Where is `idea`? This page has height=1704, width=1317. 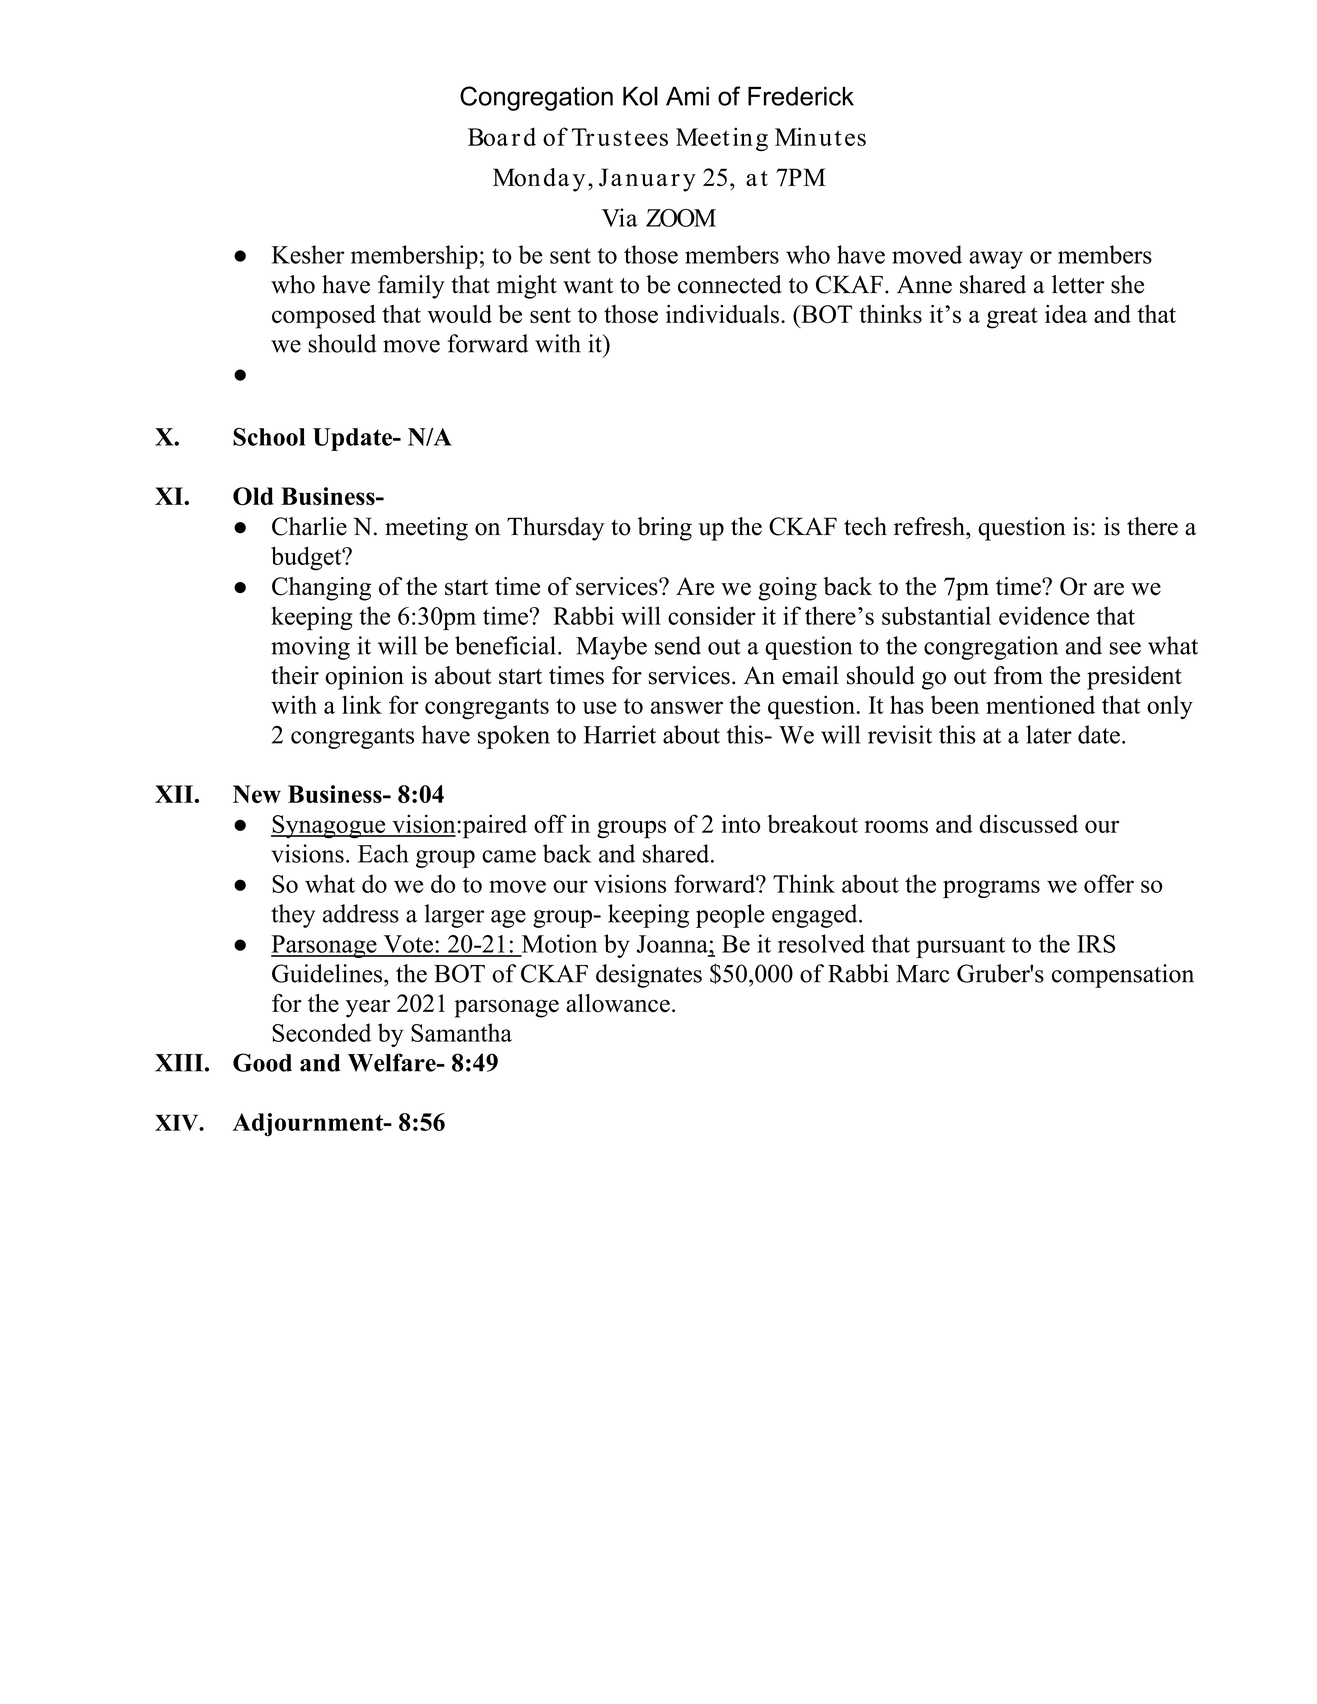
idea is located at coordinates (1066, 314).
